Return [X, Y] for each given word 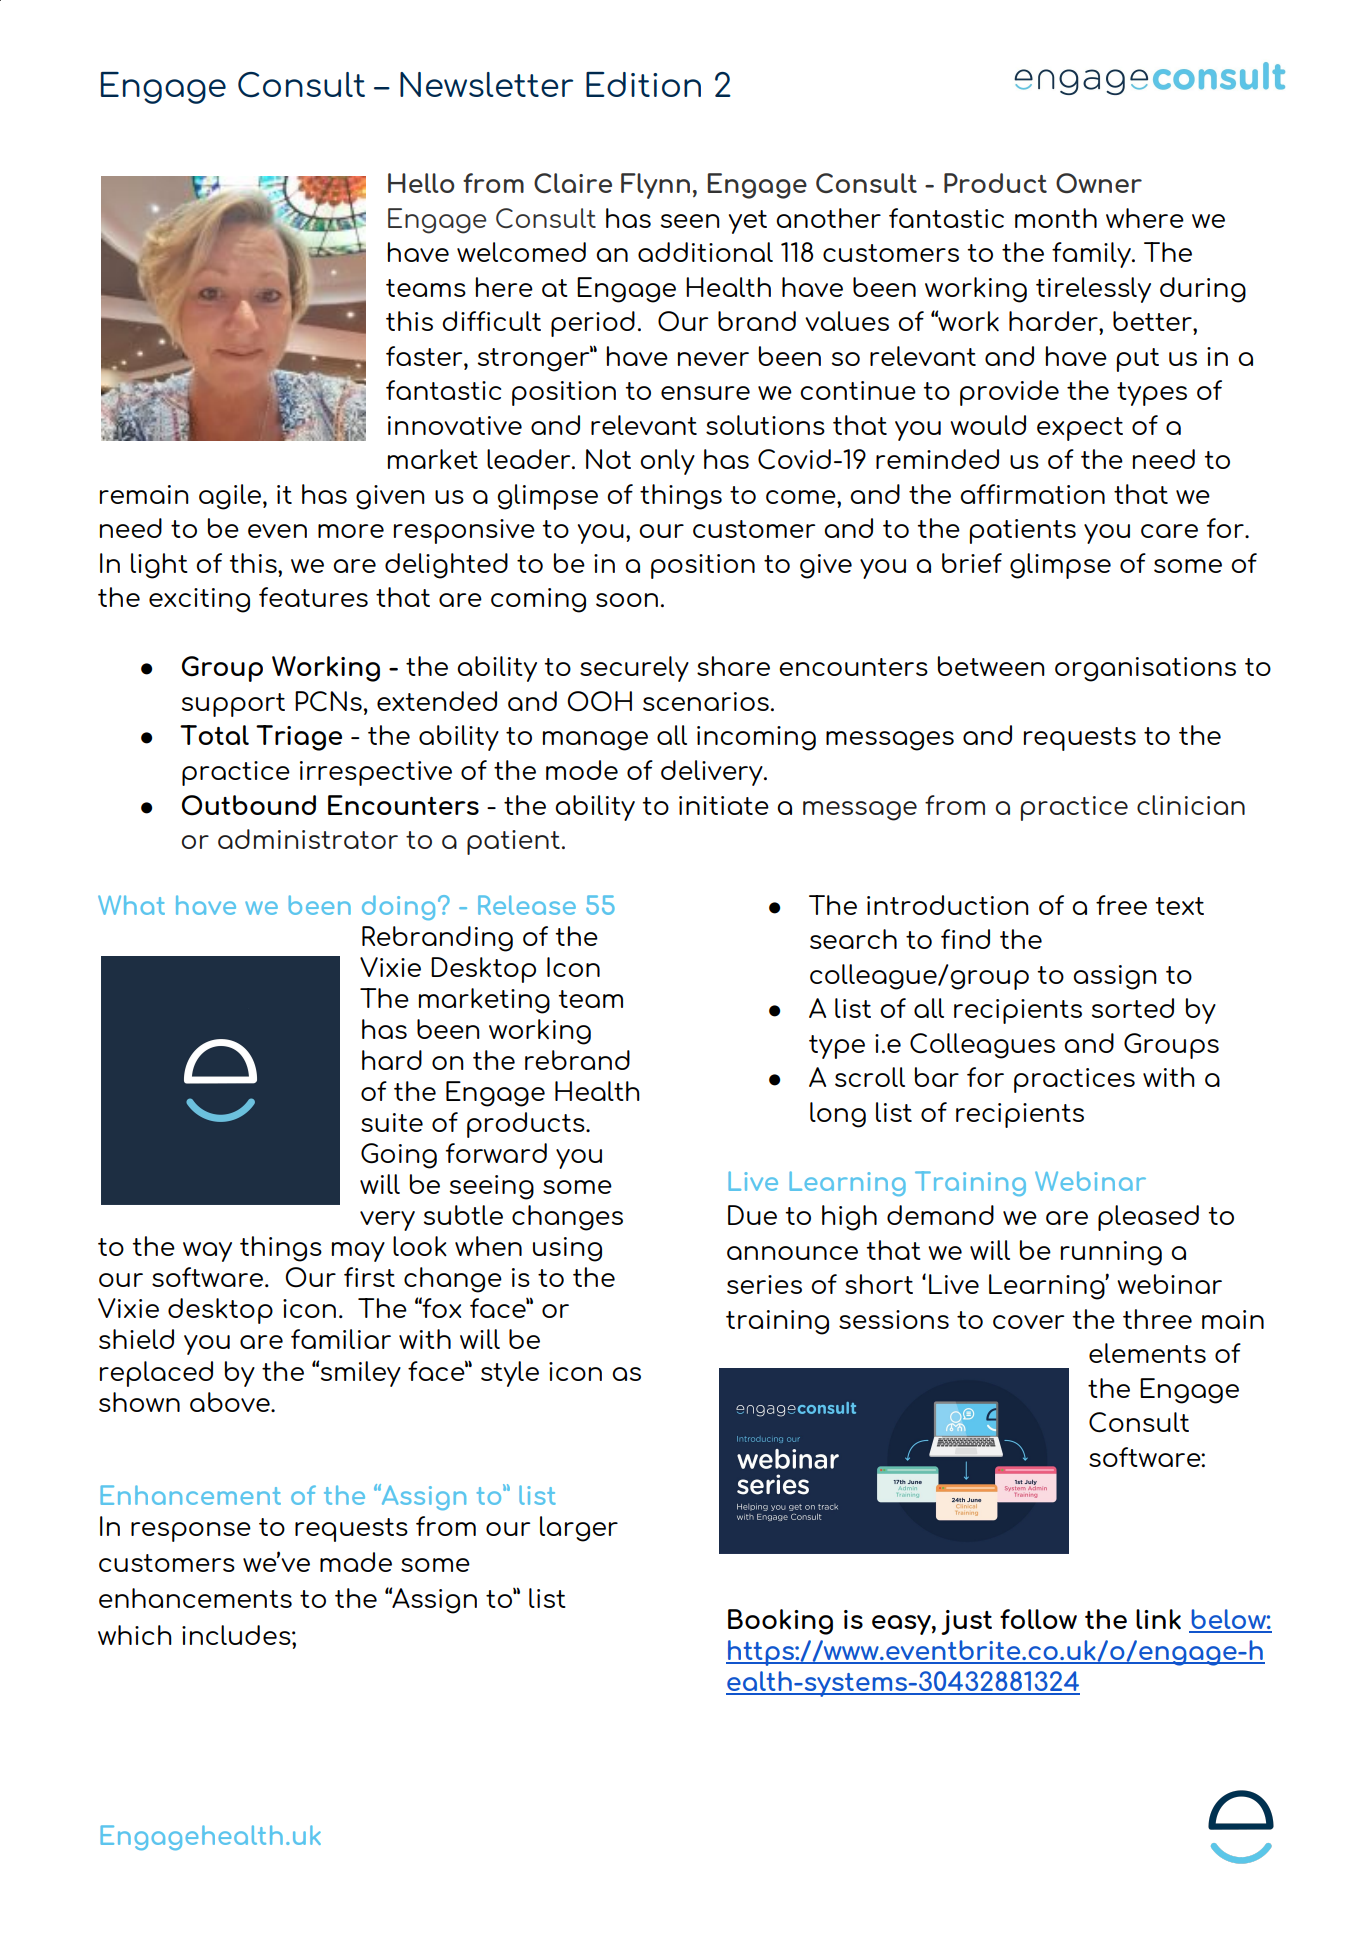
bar [937, 1077]
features [313, 597]
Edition [643, 84]
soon [627, 600]
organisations [1145, 669]
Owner [1099, 183]
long [838, 1115]
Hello [421, 183]
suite [392, 1122]
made [356, 1562]
